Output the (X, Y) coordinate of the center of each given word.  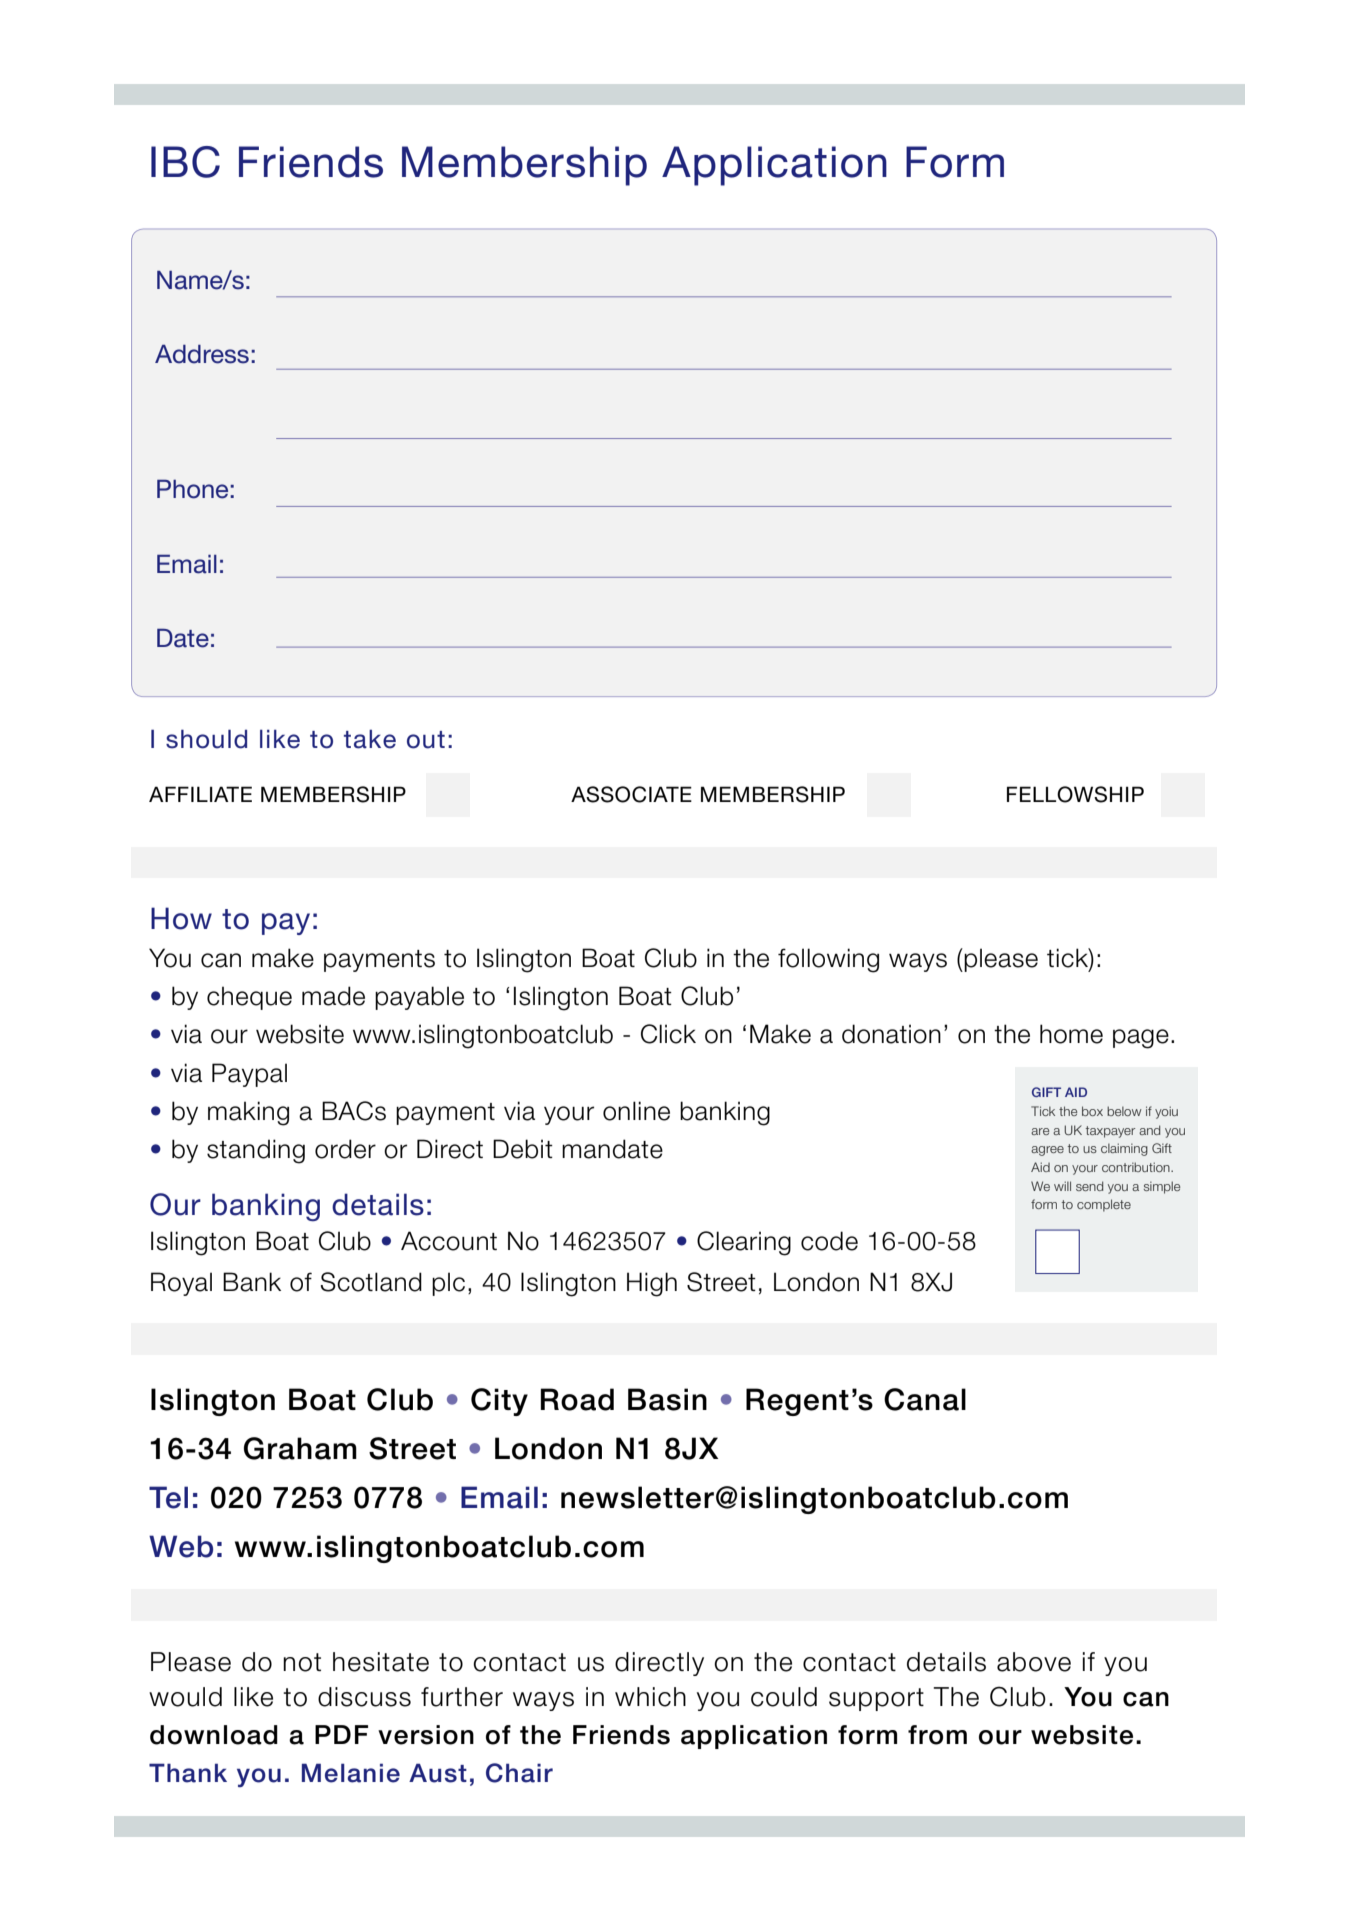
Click (668, 1034)
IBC (185, 162)
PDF (341, 1734)
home (1071, 1034)
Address (202, 354)
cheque (249, 998)
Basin (667, 1399)
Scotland (371, 1282)
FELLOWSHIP (1075, 794)
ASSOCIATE (631, 794)
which (650, 1697)
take (370, 739)
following (828, 960)
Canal (925, 1399)
